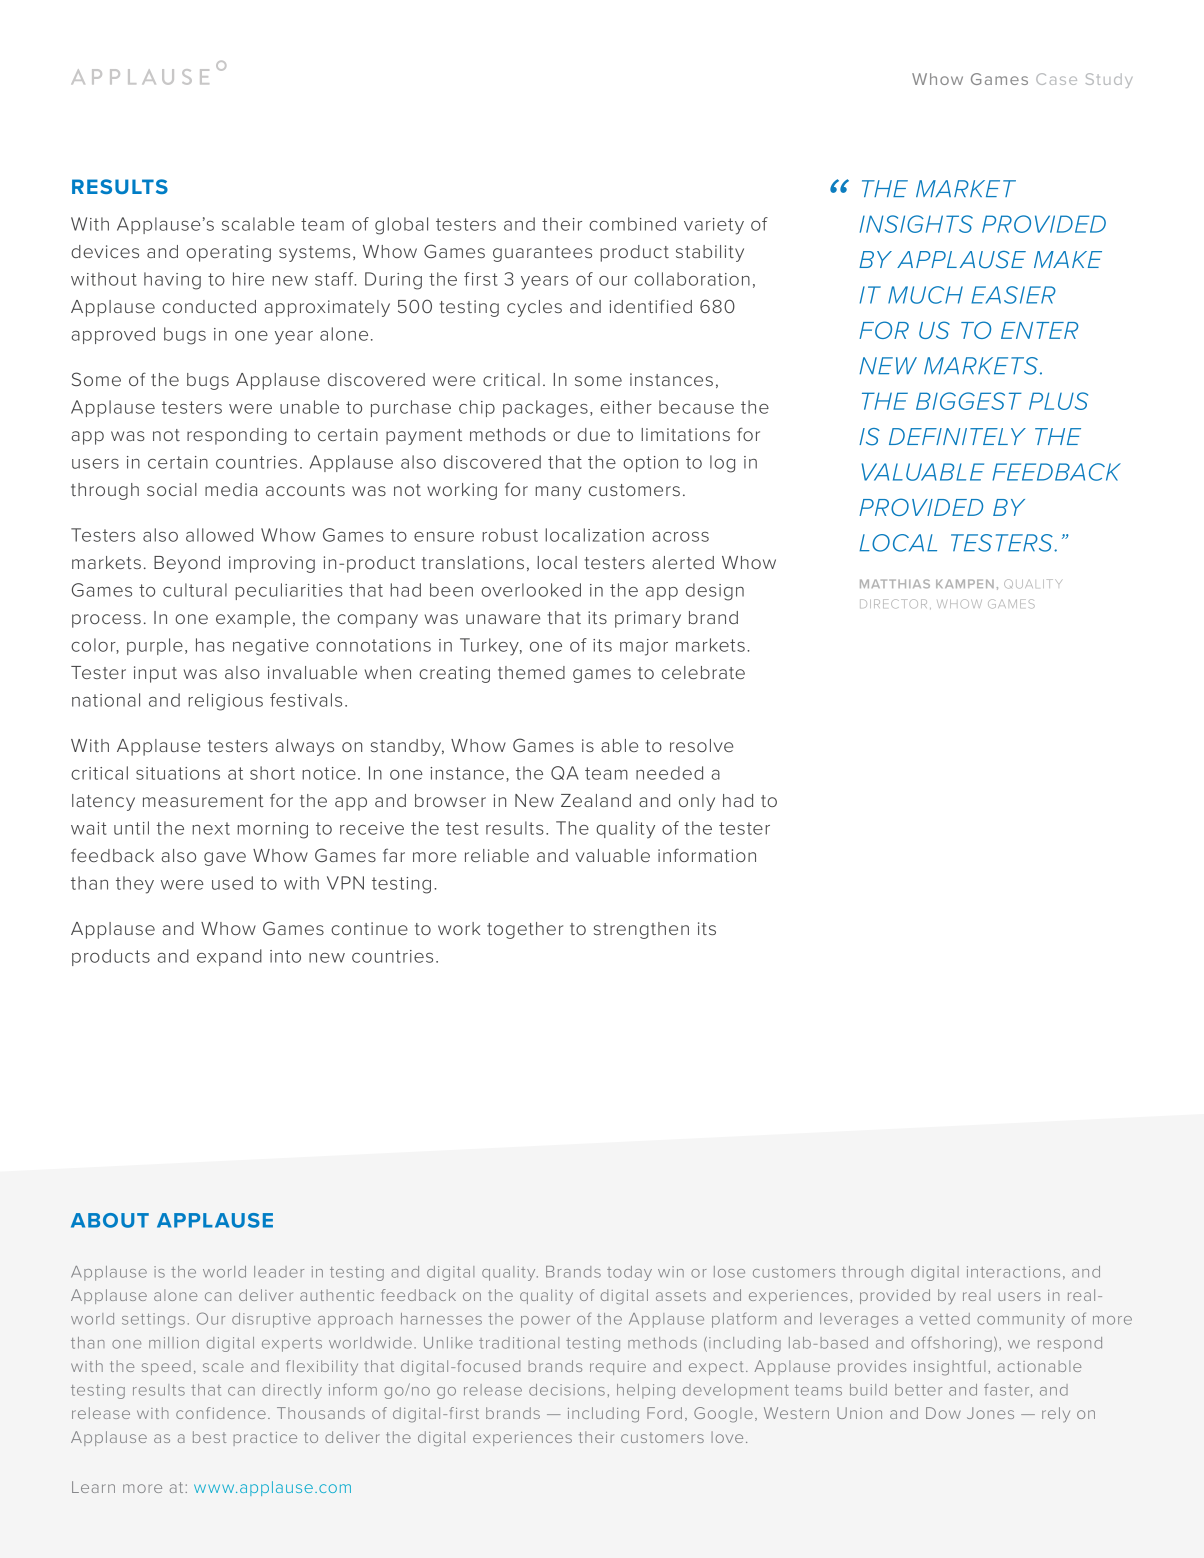 This page has height=1558, width=1204. Describe the element at coordinates (228, 253) in the page. I see `operating` at that location.
